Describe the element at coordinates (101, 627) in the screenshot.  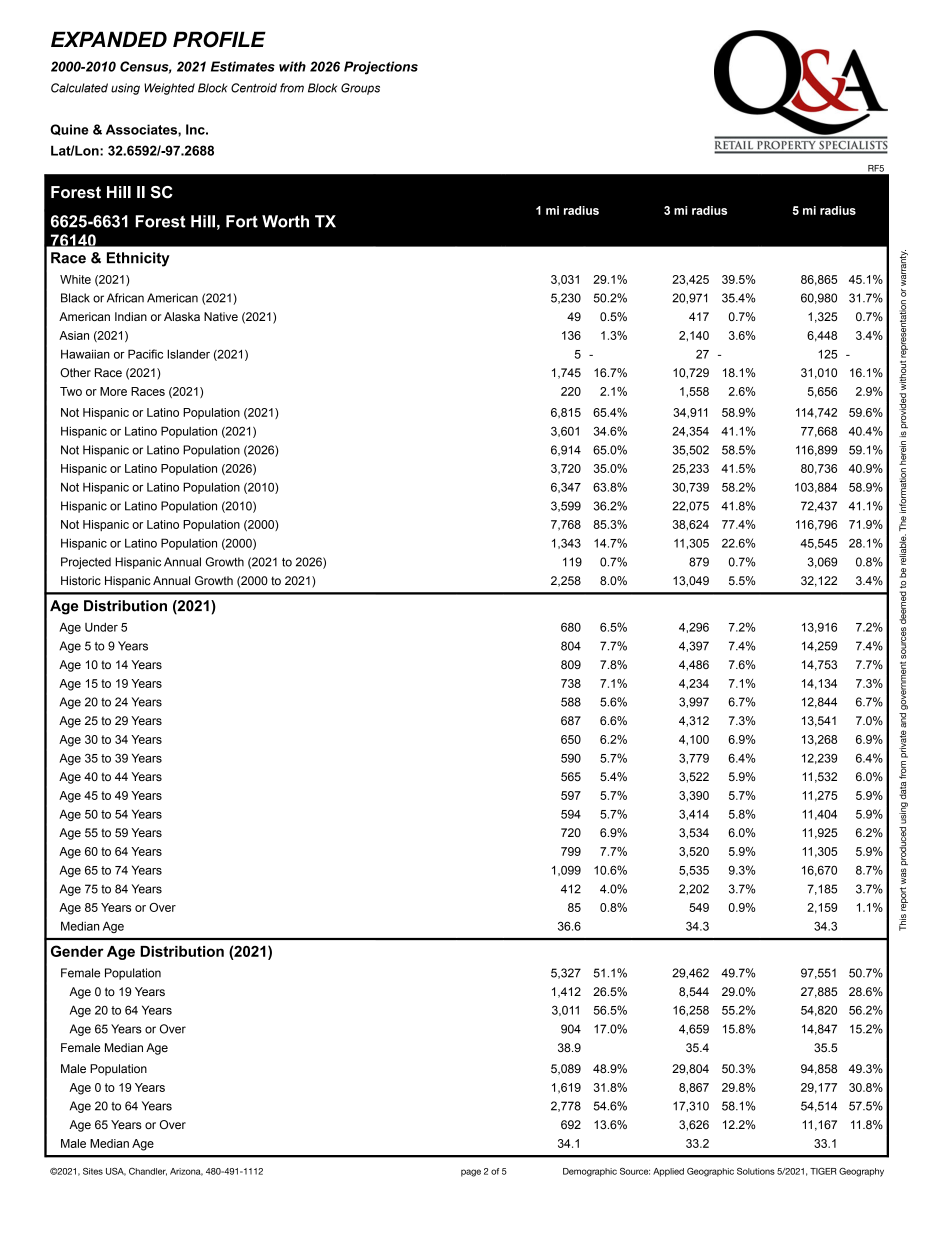
I see `Under` at that location.
